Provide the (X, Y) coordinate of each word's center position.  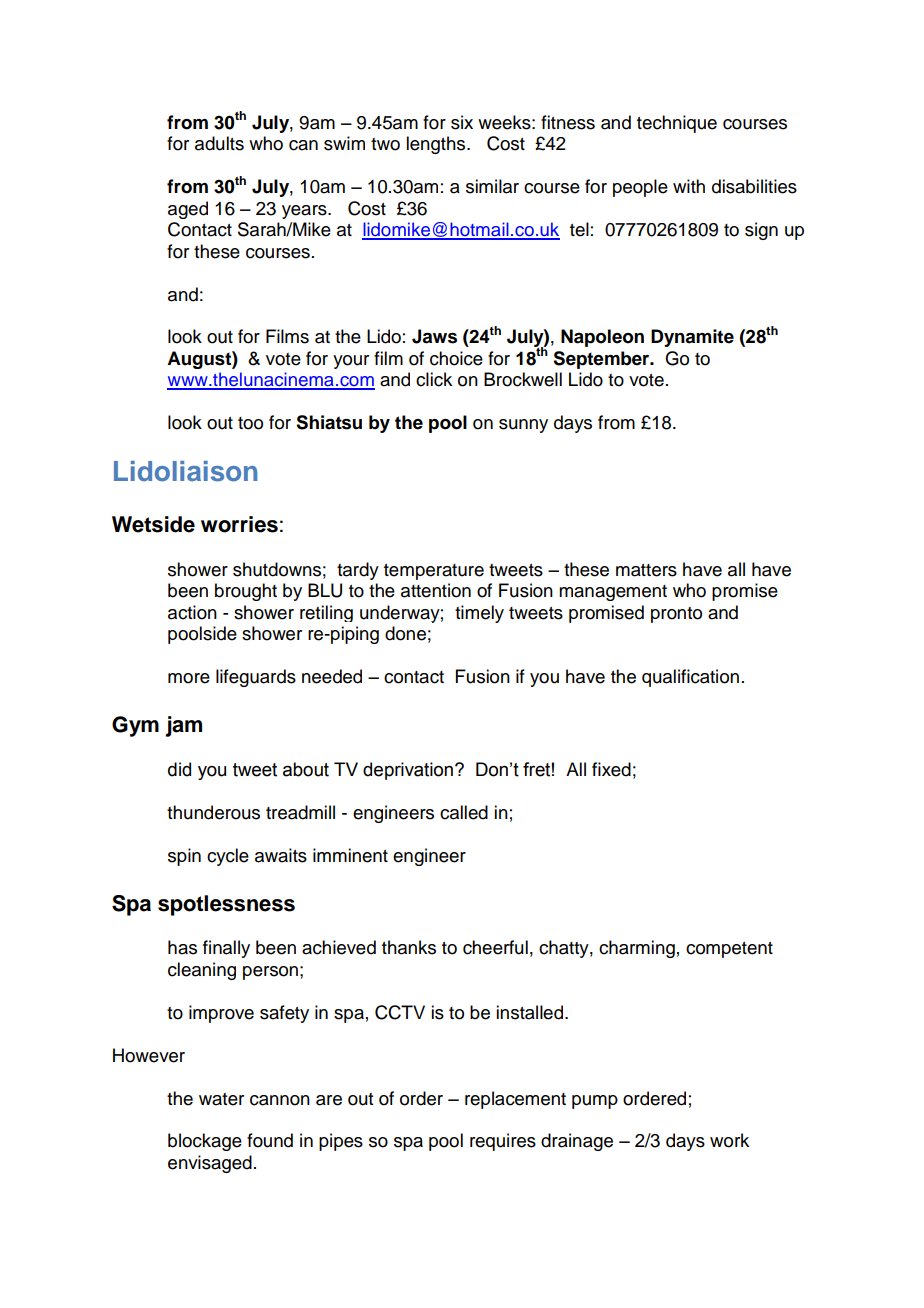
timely (479, 614)
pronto (676, 615)
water (221, 1099)
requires (503, 1142)
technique (677, 124)
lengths (437, 145)
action (192, 612)
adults (219, 143)
